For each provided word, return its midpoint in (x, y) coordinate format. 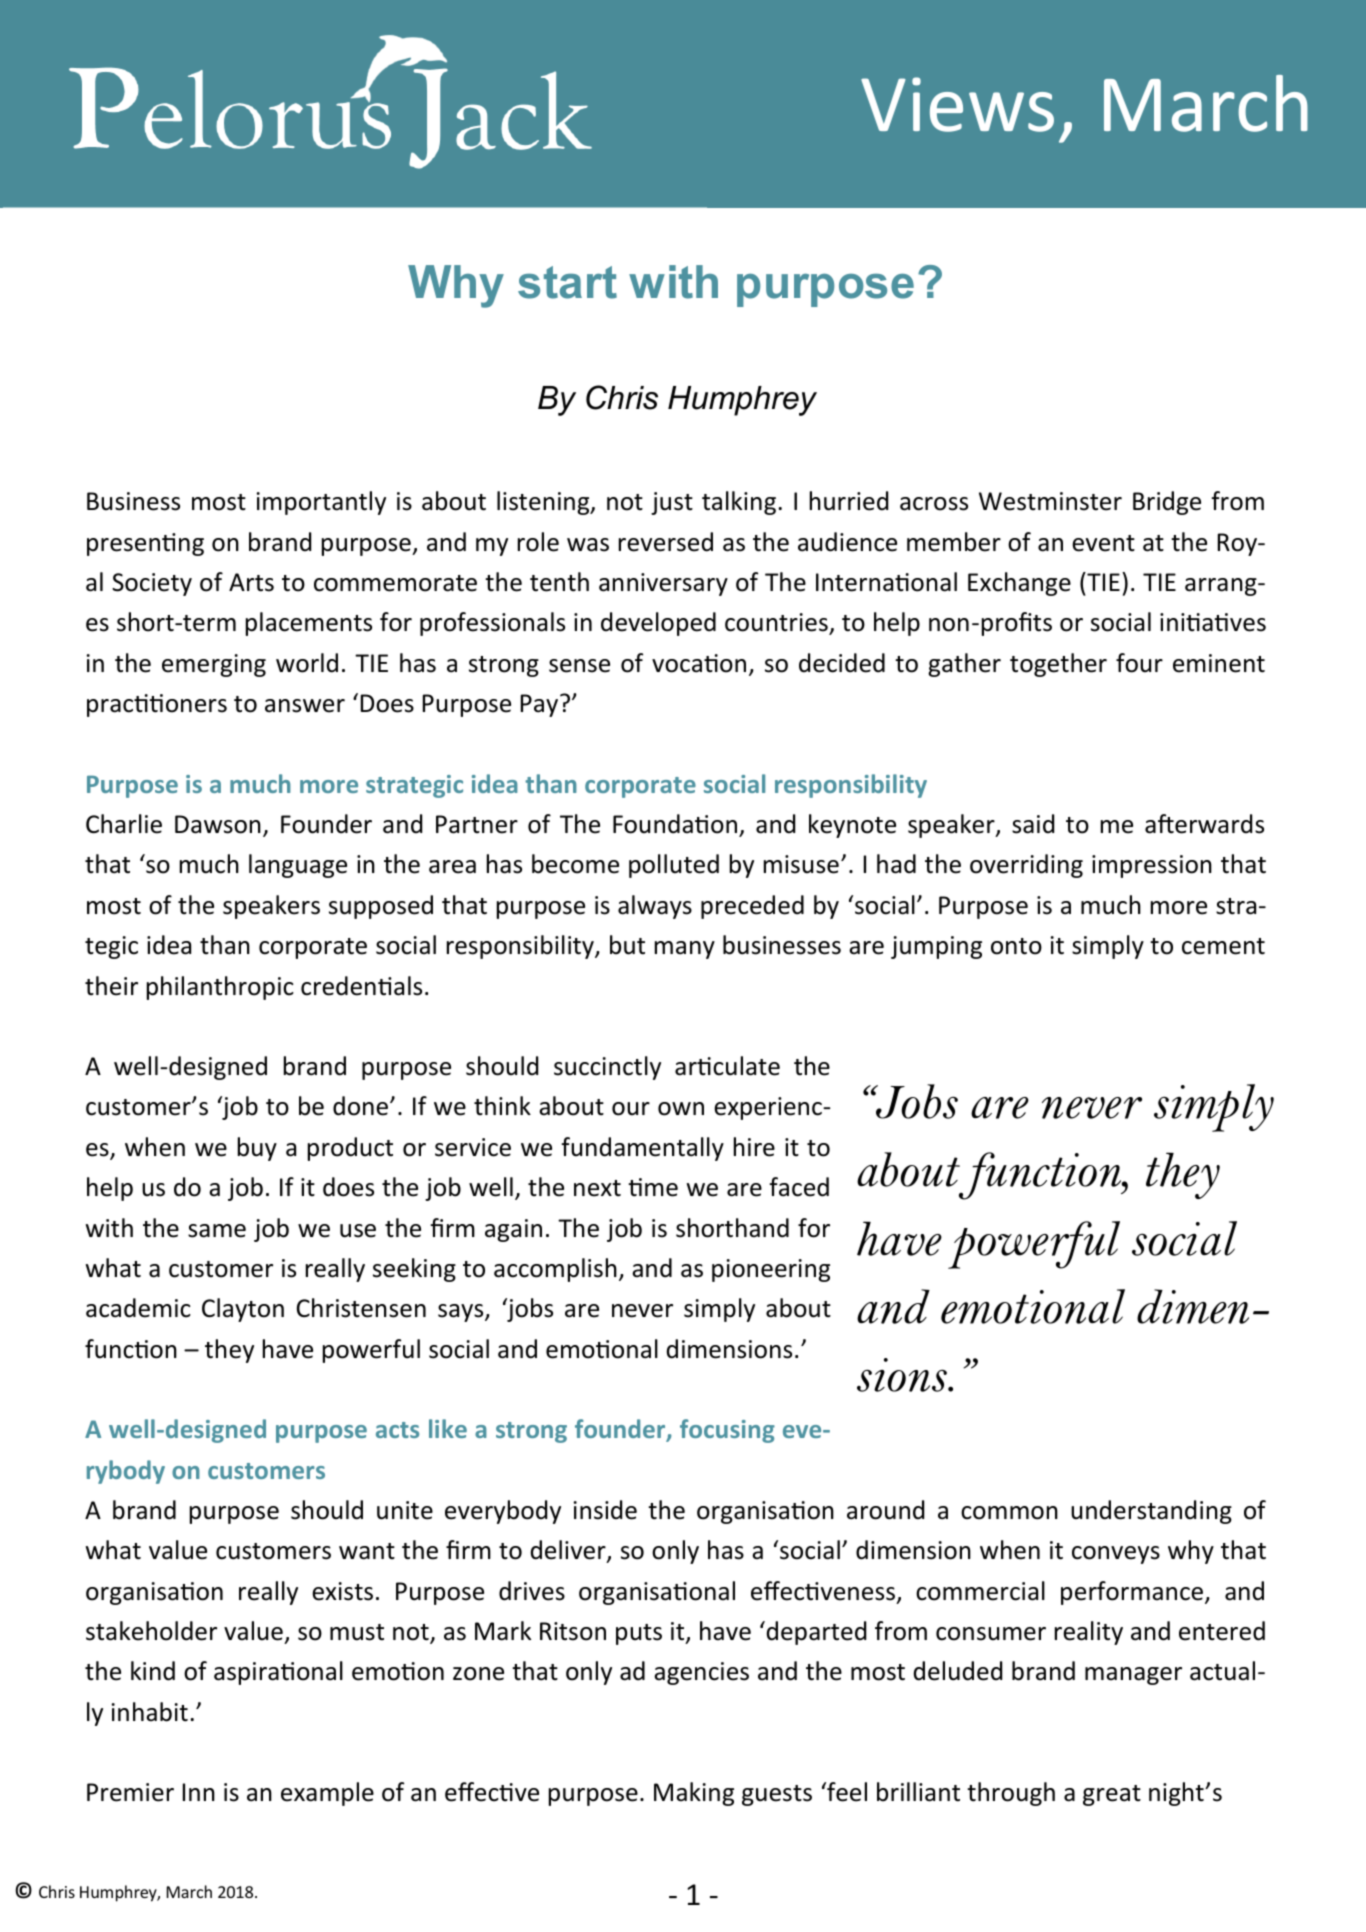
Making (694, 1794)
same (217, 1231)
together (1058, 665)
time (653, 1187)
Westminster (1050, 501)
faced (799, 1187)
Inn (199, 1792)
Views (957, 104)
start (567, 282)
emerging (214, 665)
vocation (699, 663)
